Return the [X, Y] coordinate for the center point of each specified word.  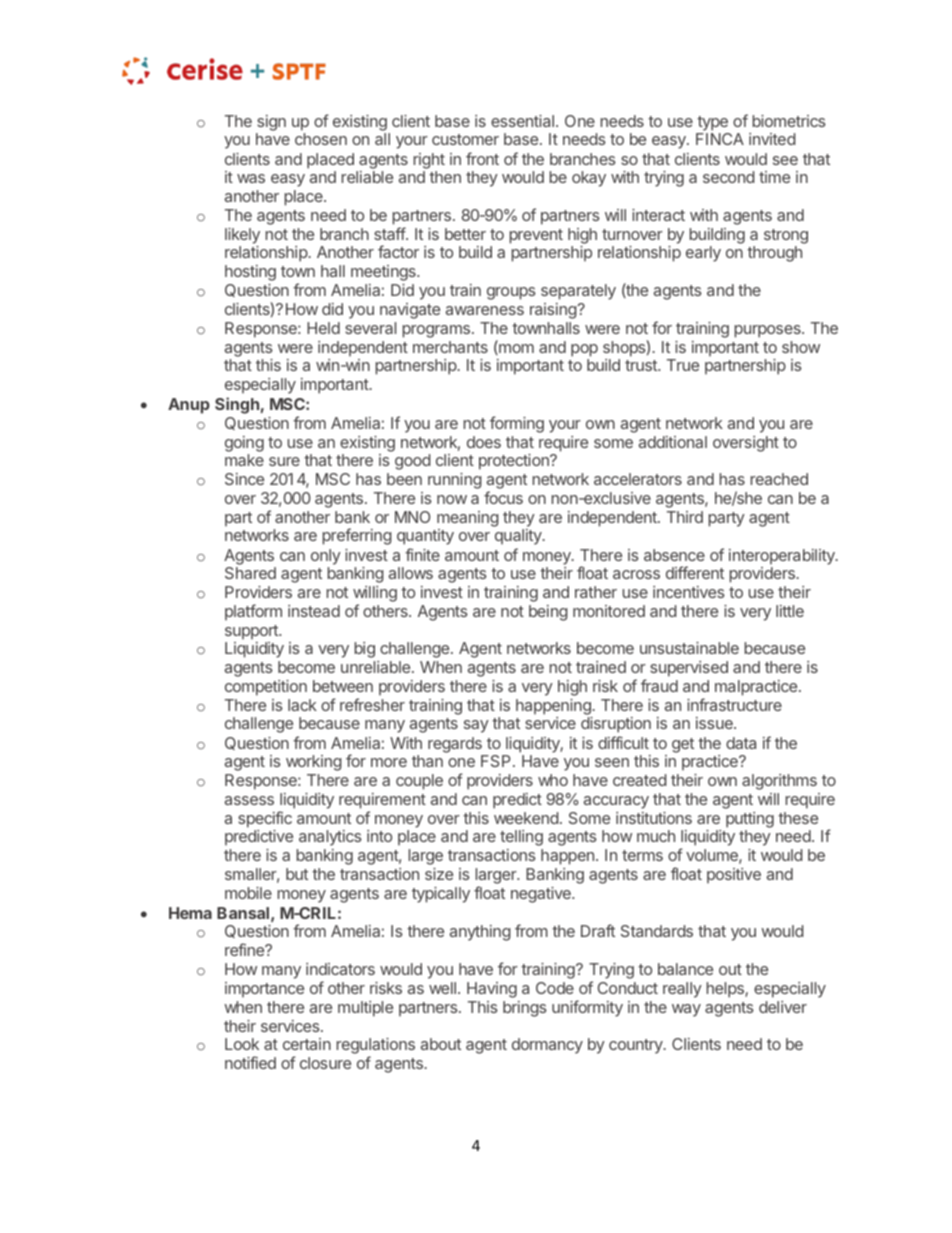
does [484, 442]
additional [673, 442]
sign [271, 123]
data [741, 743]
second [728, 177]
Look [242, 1044]
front [482, 158]
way [686, 1010]
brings [525, 1009]
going [244, 444]
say [476, 726]
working [314, 763]
